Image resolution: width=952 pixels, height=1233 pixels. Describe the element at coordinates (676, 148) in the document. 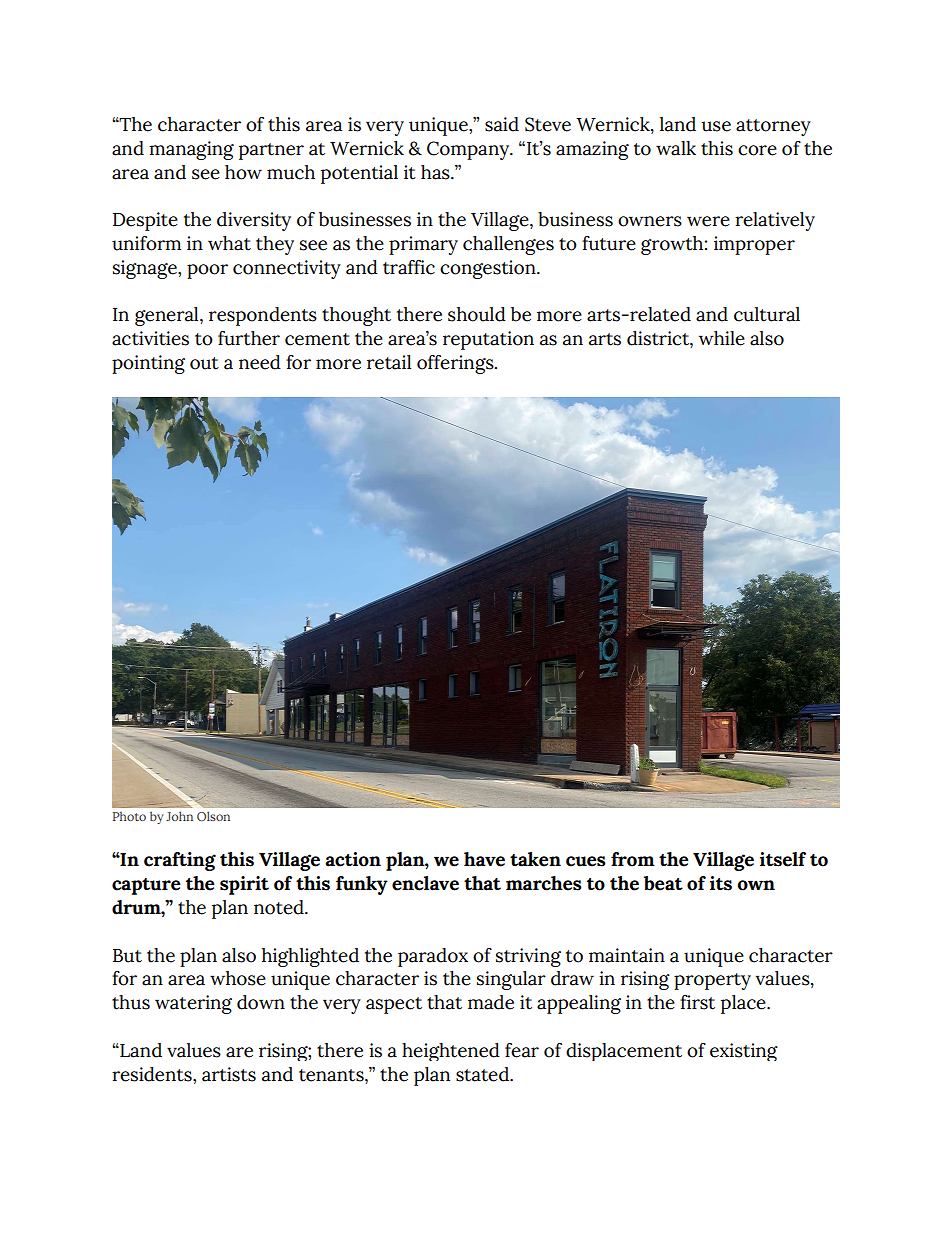

I see `walk` at that location.
